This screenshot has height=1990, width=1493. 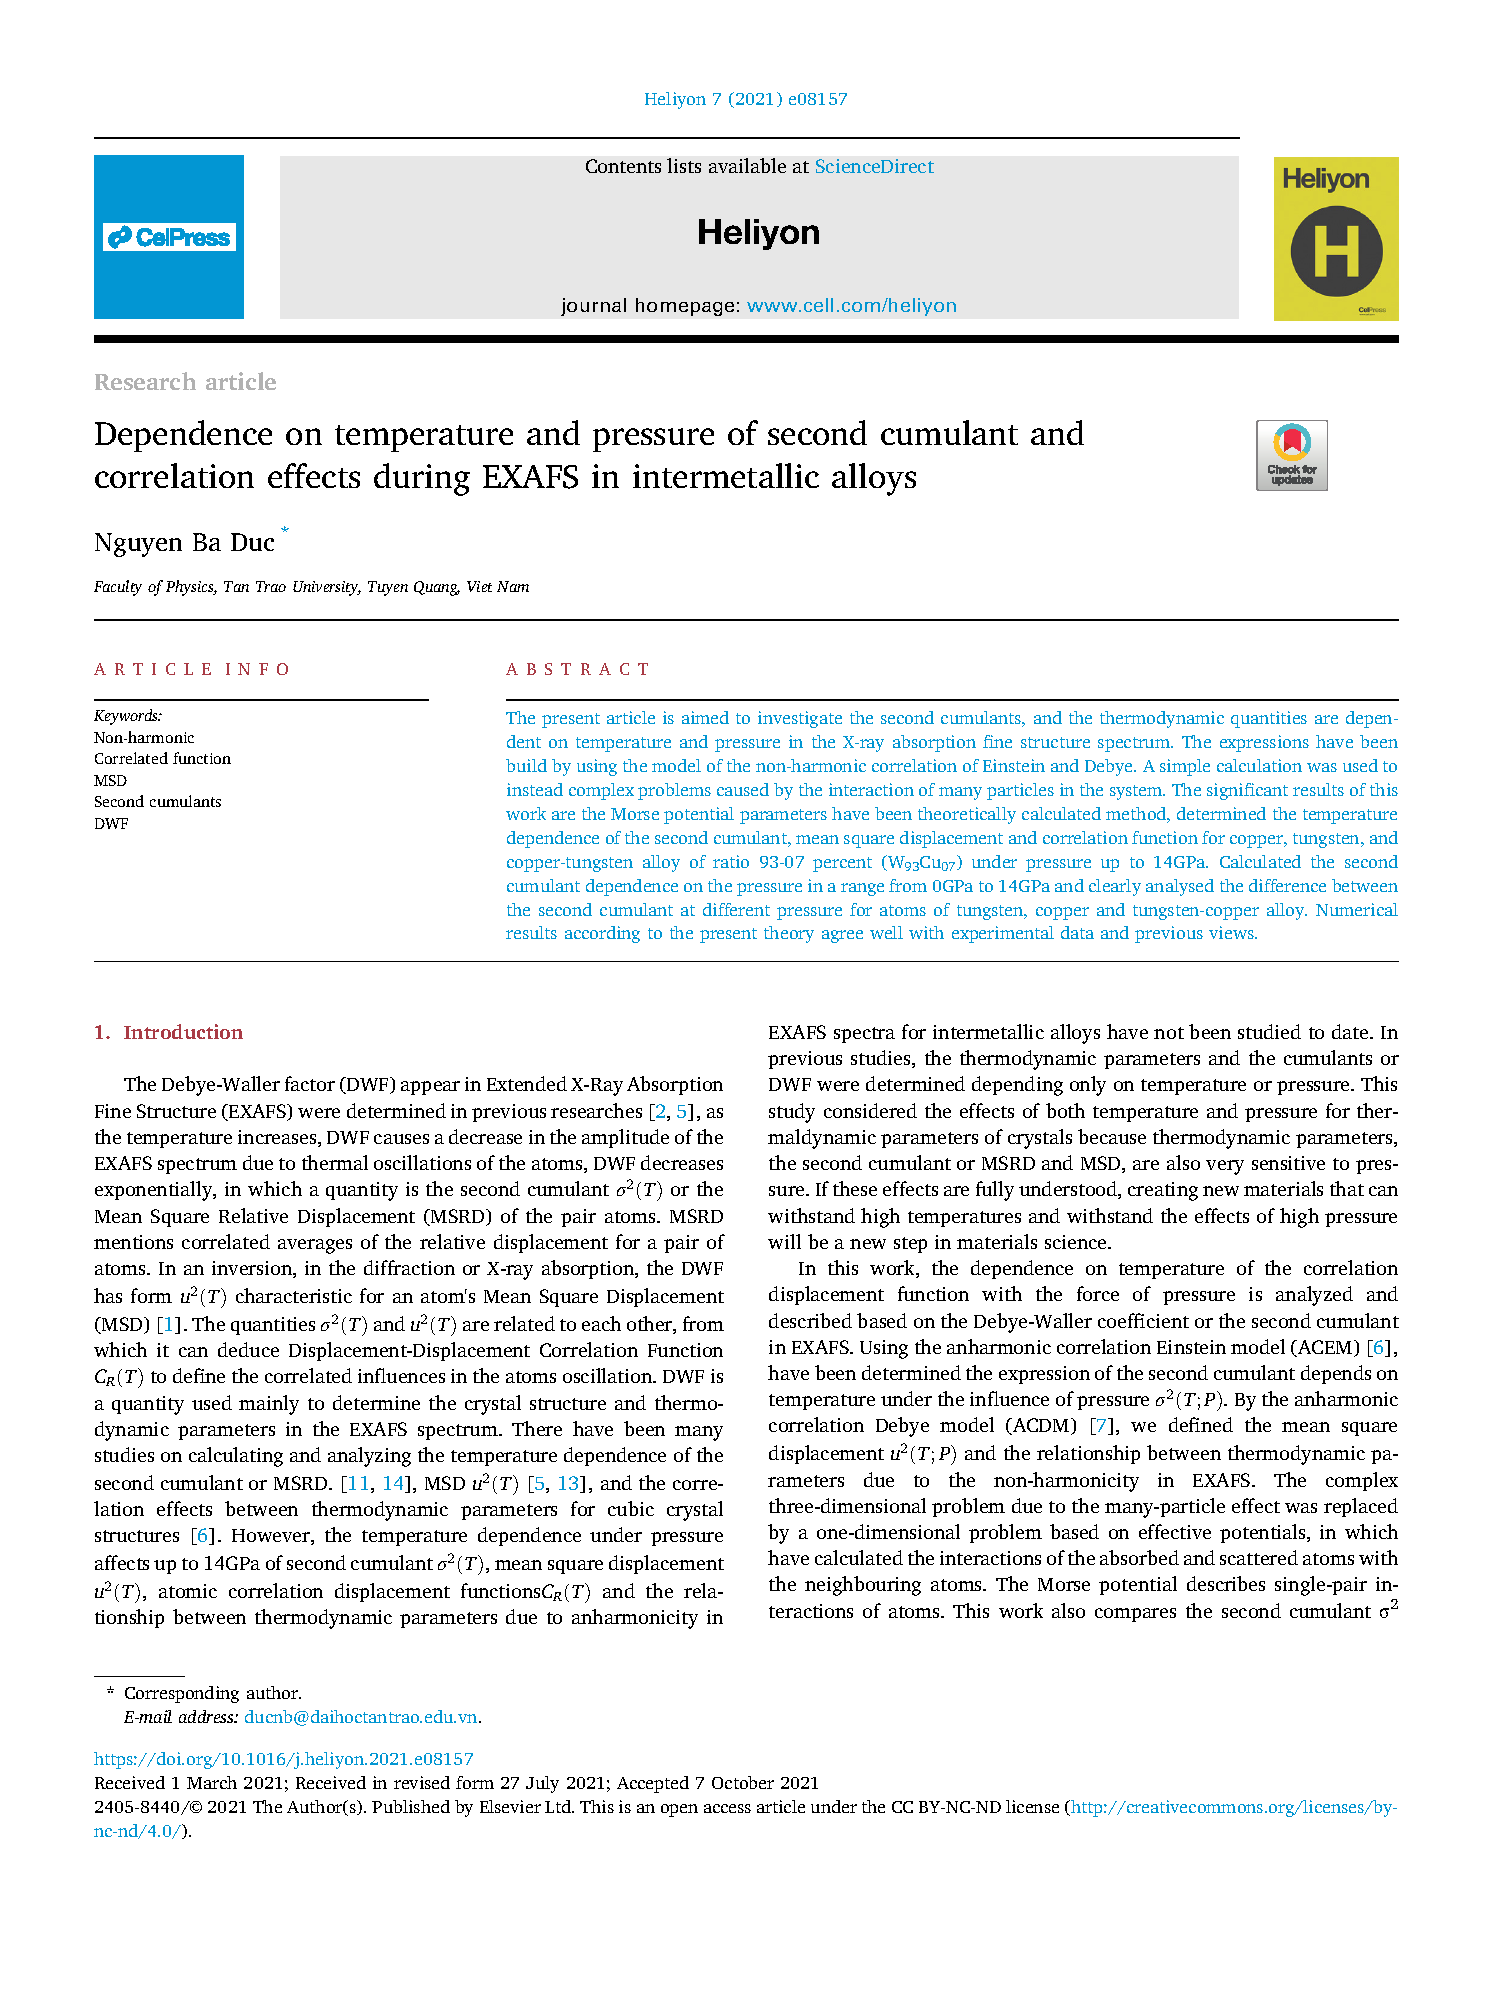 What do you see at coordinates (743, 1782) in the screenshot?
I see `October` at bounding box center [743, 1782].
